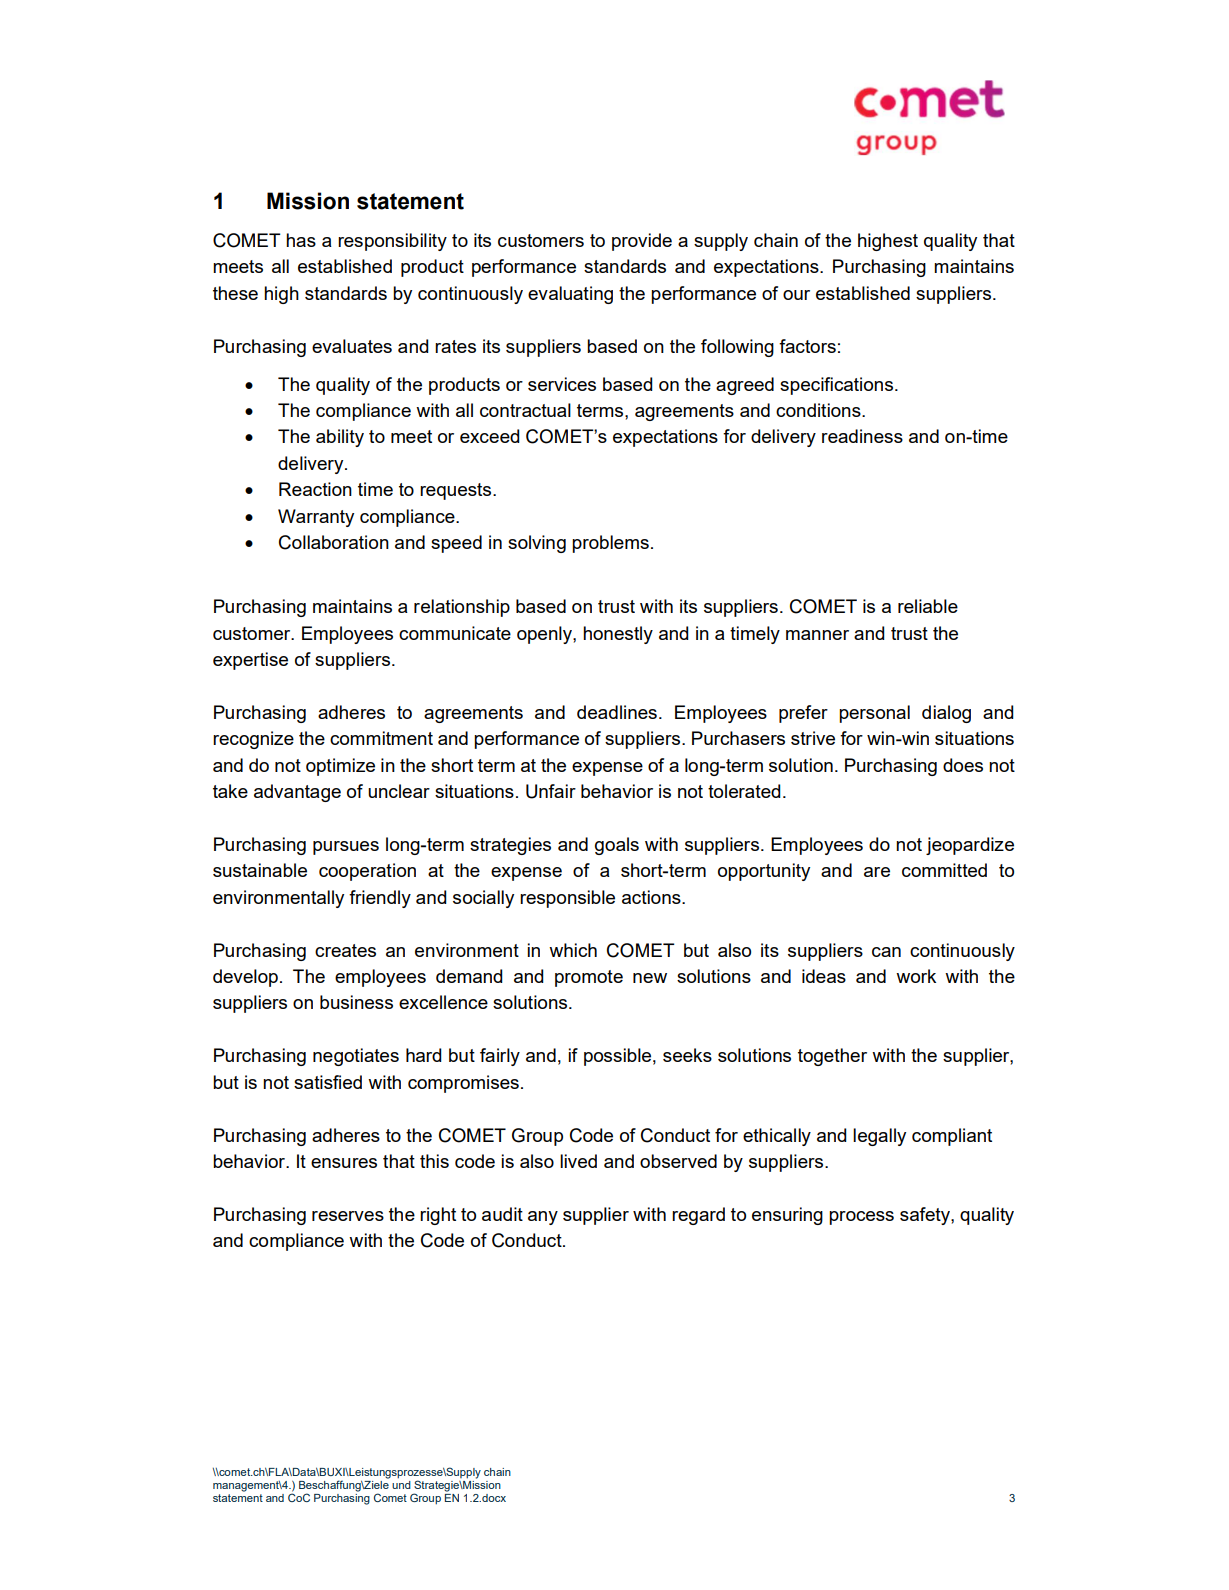 Image resolution: width=1229 pixels, height=1590 pixels. Describe the element at coordinates (235, 293) in the screenshot. I see `these` at that location.
